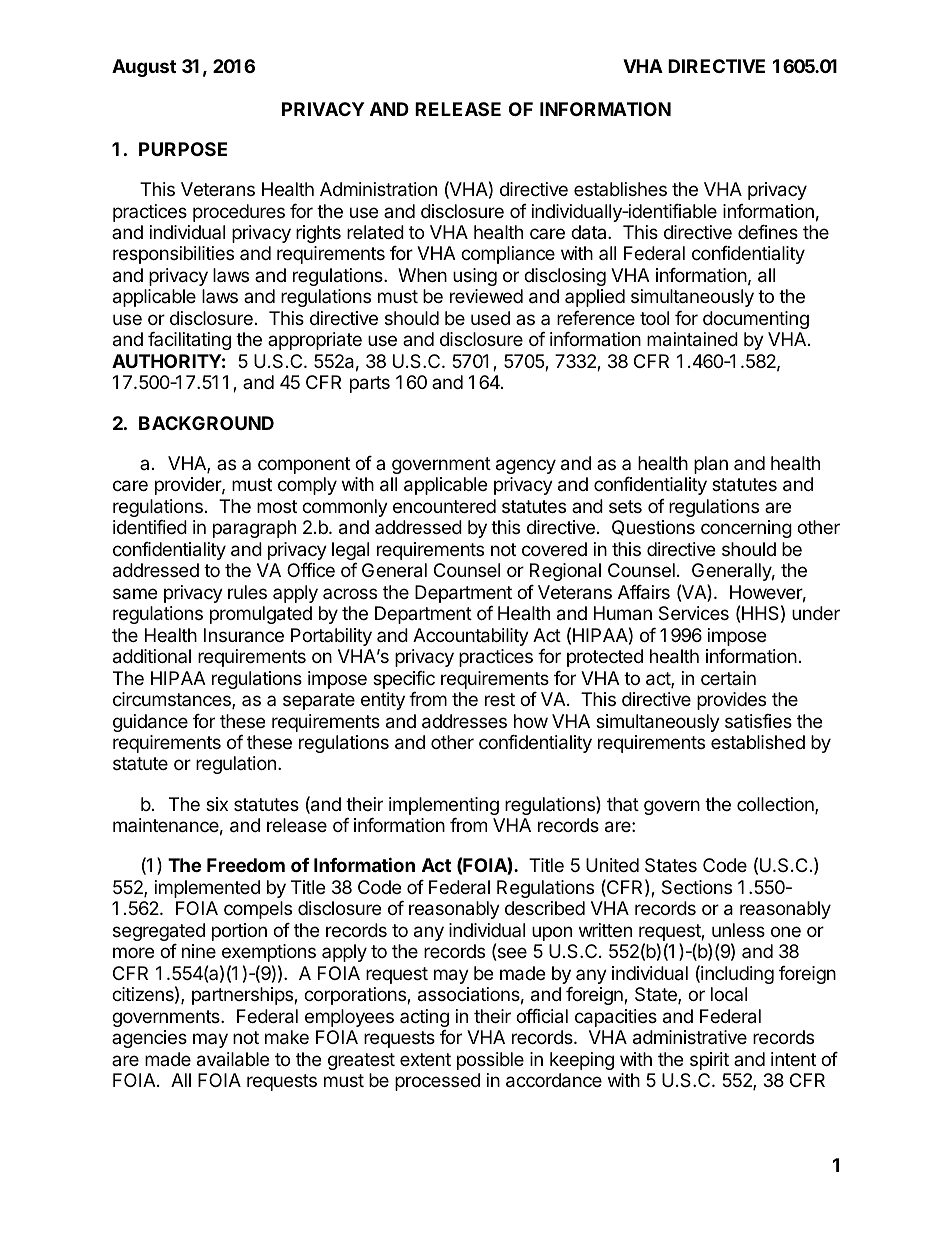 The width and height of the image is (952, 1233). What do you see at coordinates (183, 149) in the image?
I see `PURPOSE` at bounding box center [183, 149].
